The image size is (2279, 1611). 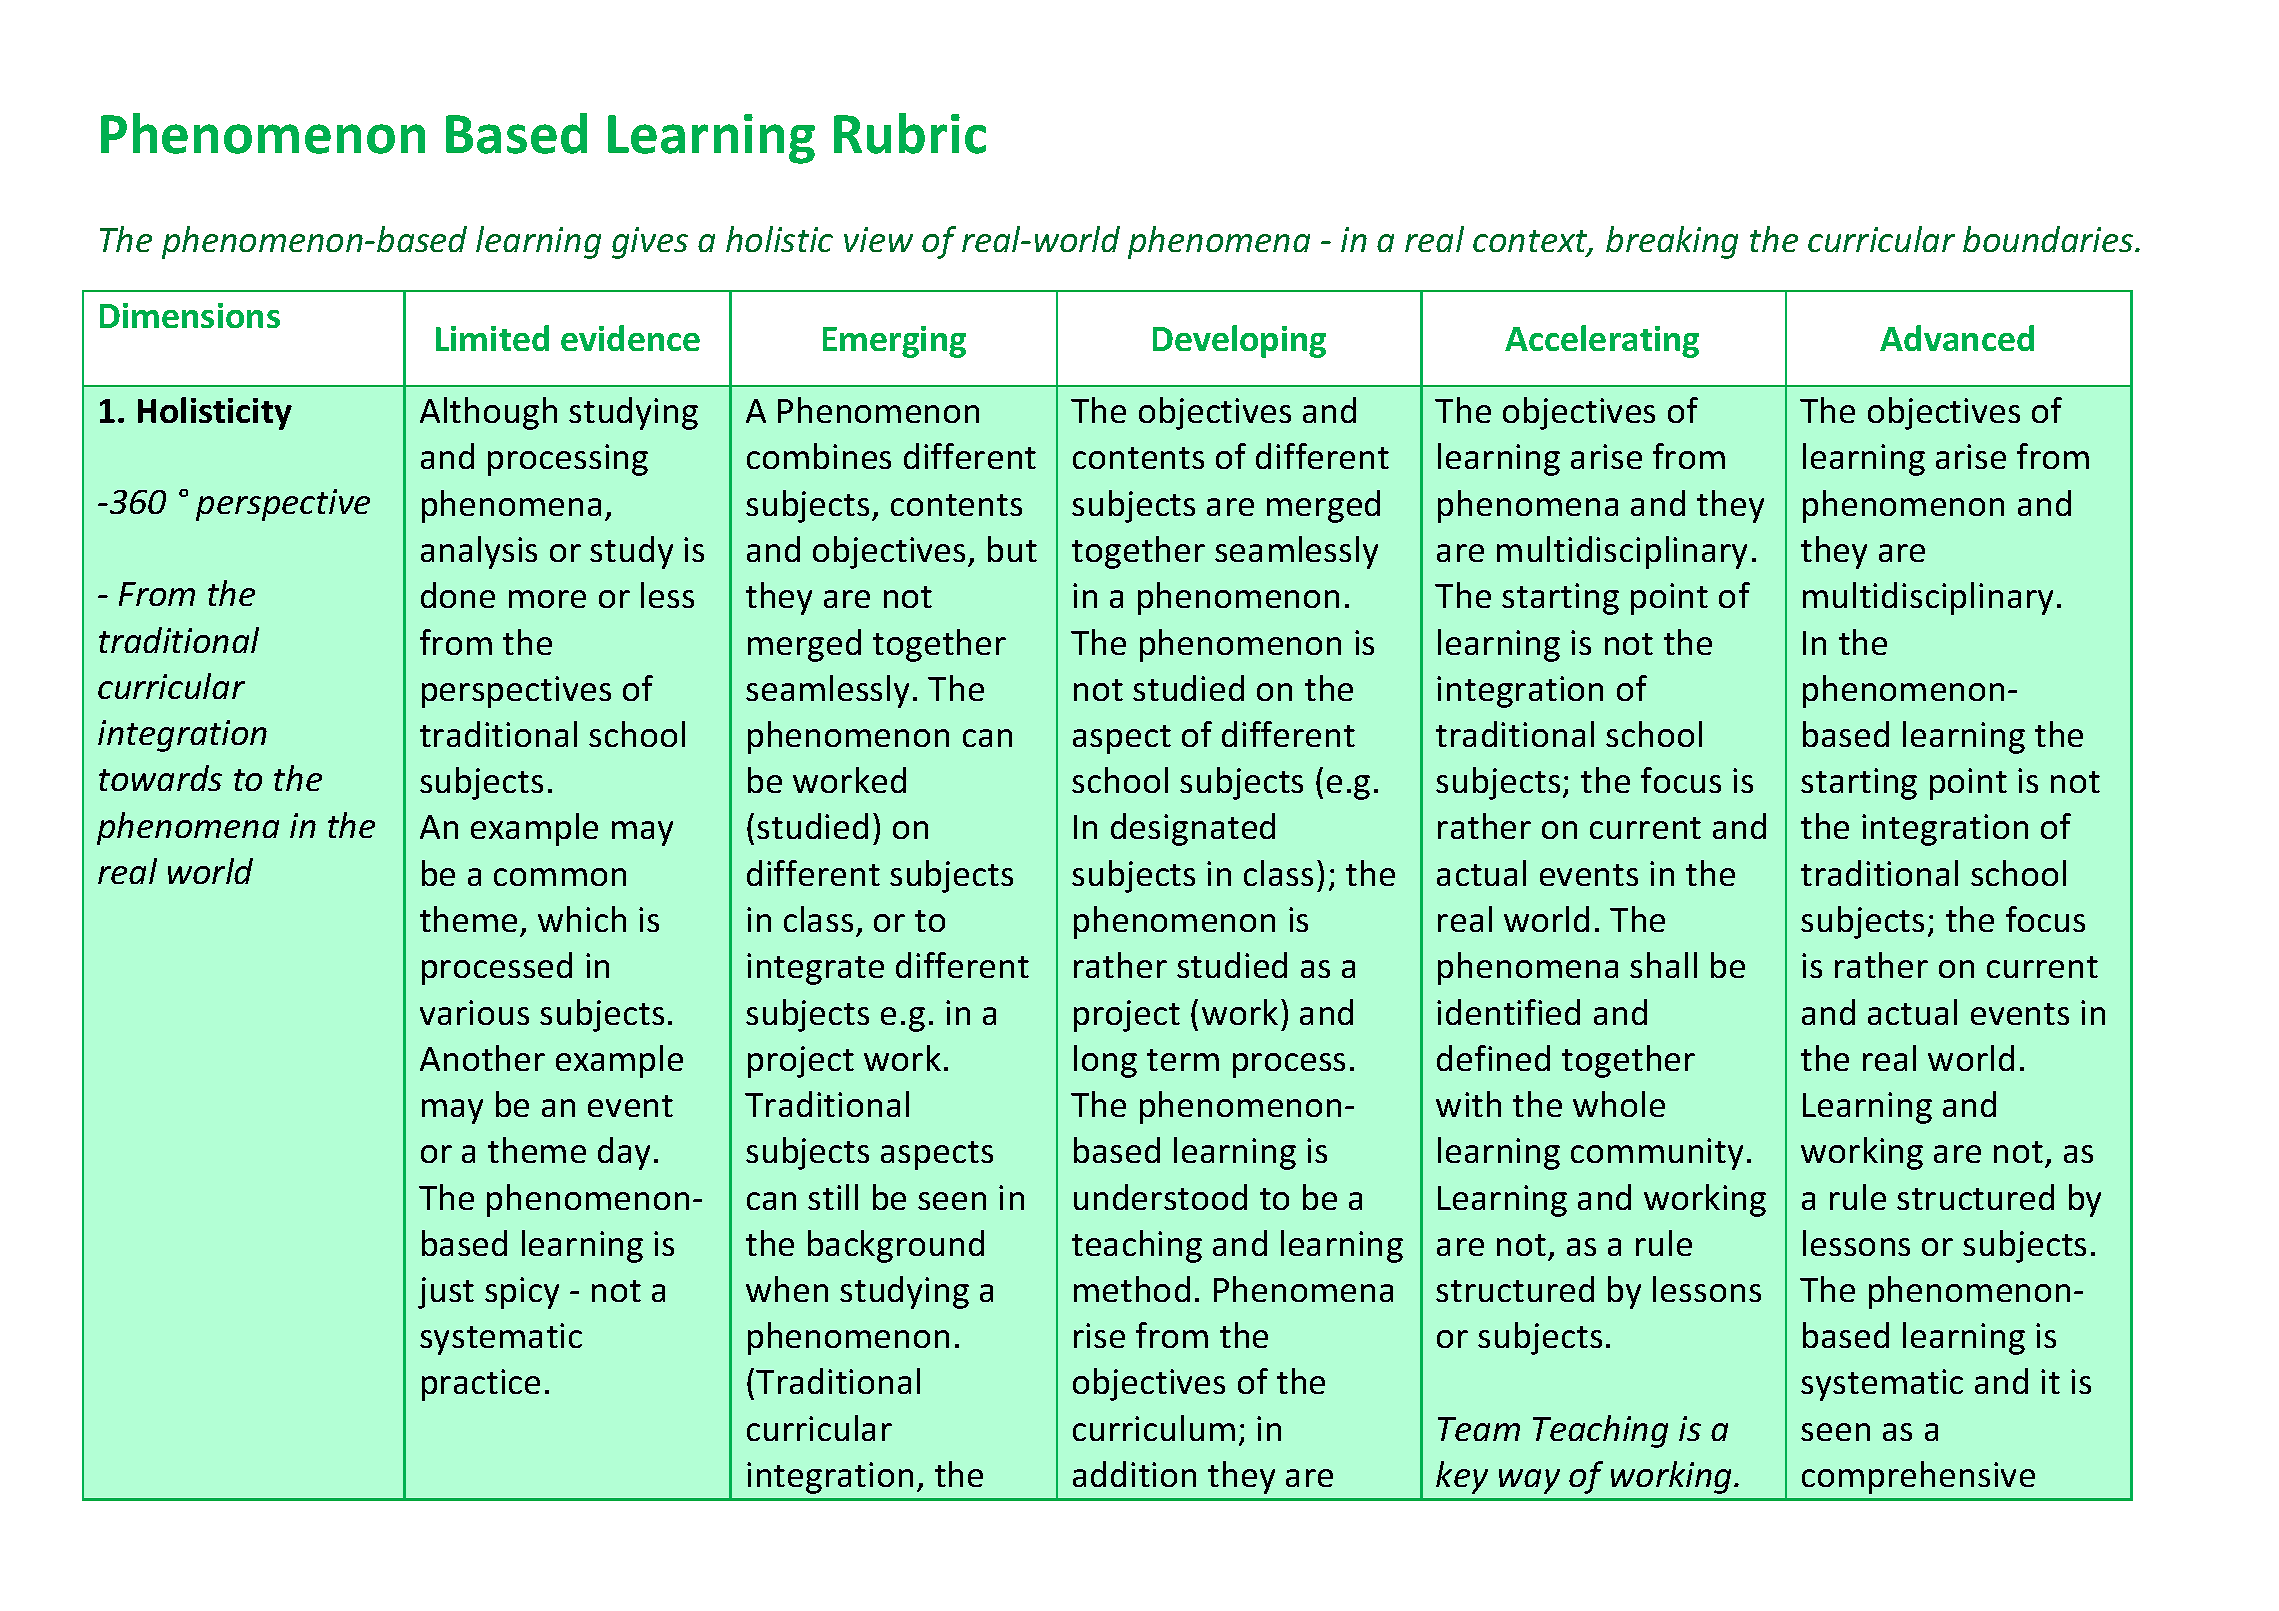 What do you see at coordinates (1657, 1154) in the screenshot?
I see `community` at bounding box center [1657, 1154].
